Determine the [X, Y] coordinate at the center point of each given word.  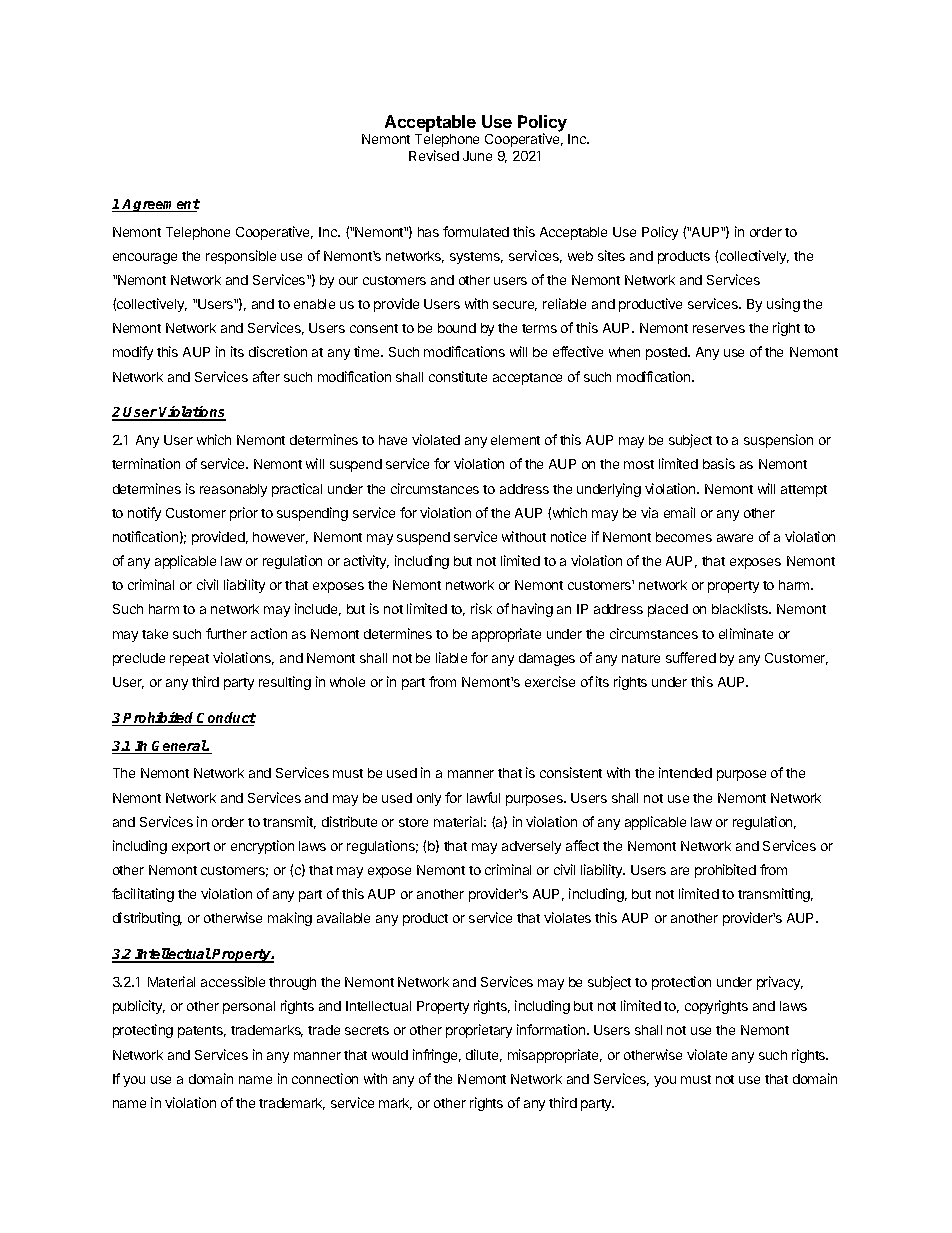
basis [719, 463]
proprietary [479, 1031]
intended [685, 772]
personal [249, 1007]
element [515, 440]
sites [611, 255]
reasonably [233, 490]
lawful [483, 797]
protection [681, 983]
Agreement [161, 205]
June [477, 156]
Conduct [226, 719]
